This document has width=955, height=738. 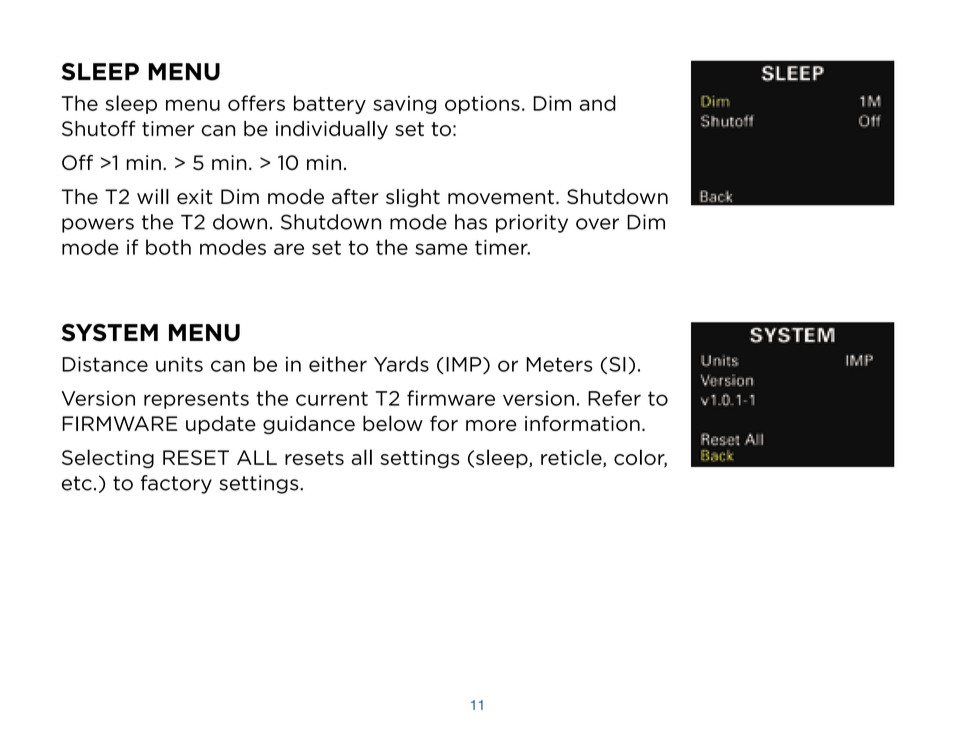 I want to click on SYSTEM, so click(x=110, y=333).
